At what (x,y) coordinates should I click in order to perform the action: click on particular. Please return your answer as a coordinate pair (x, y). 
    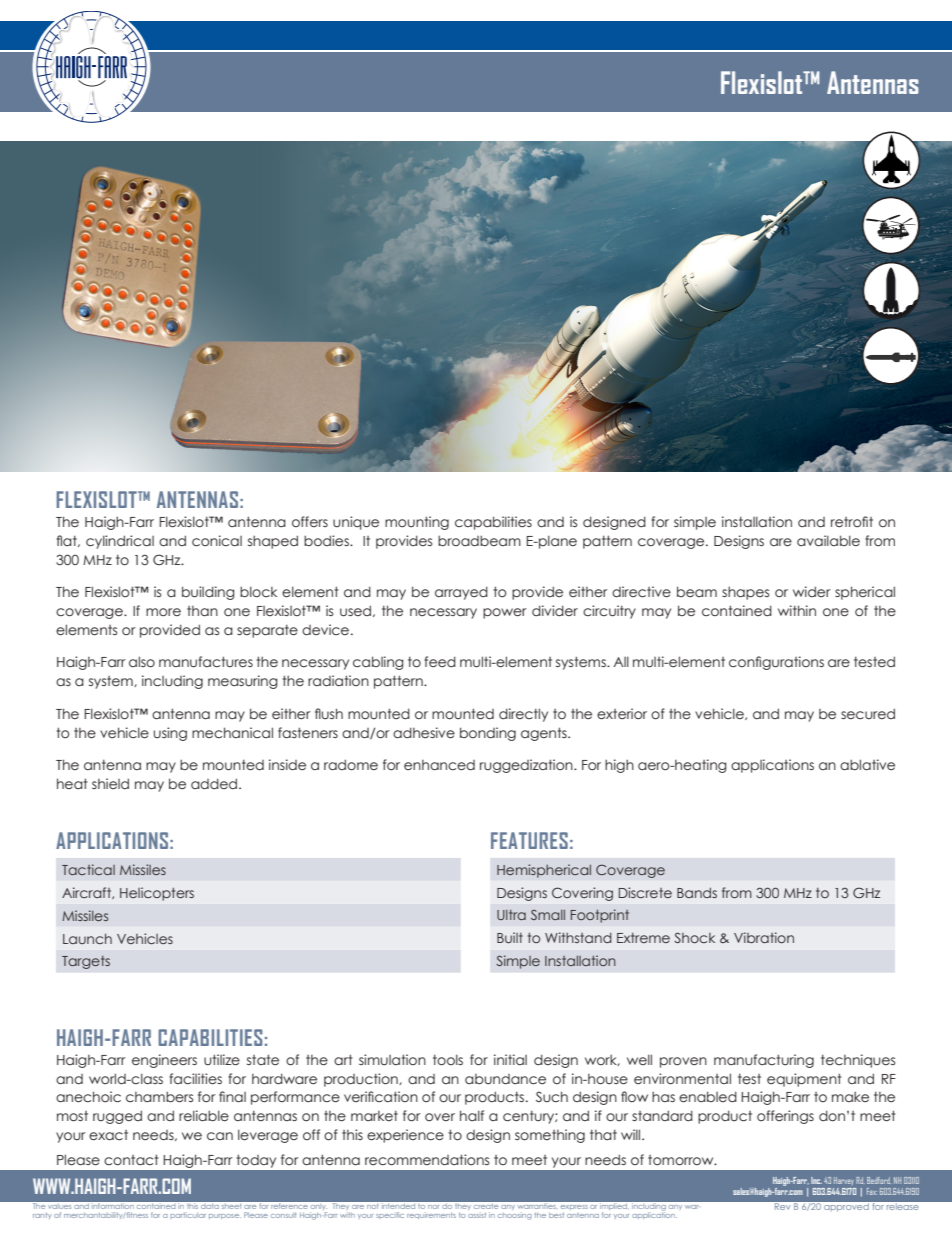
    Looking at the image, I should click on (188, 1215).
